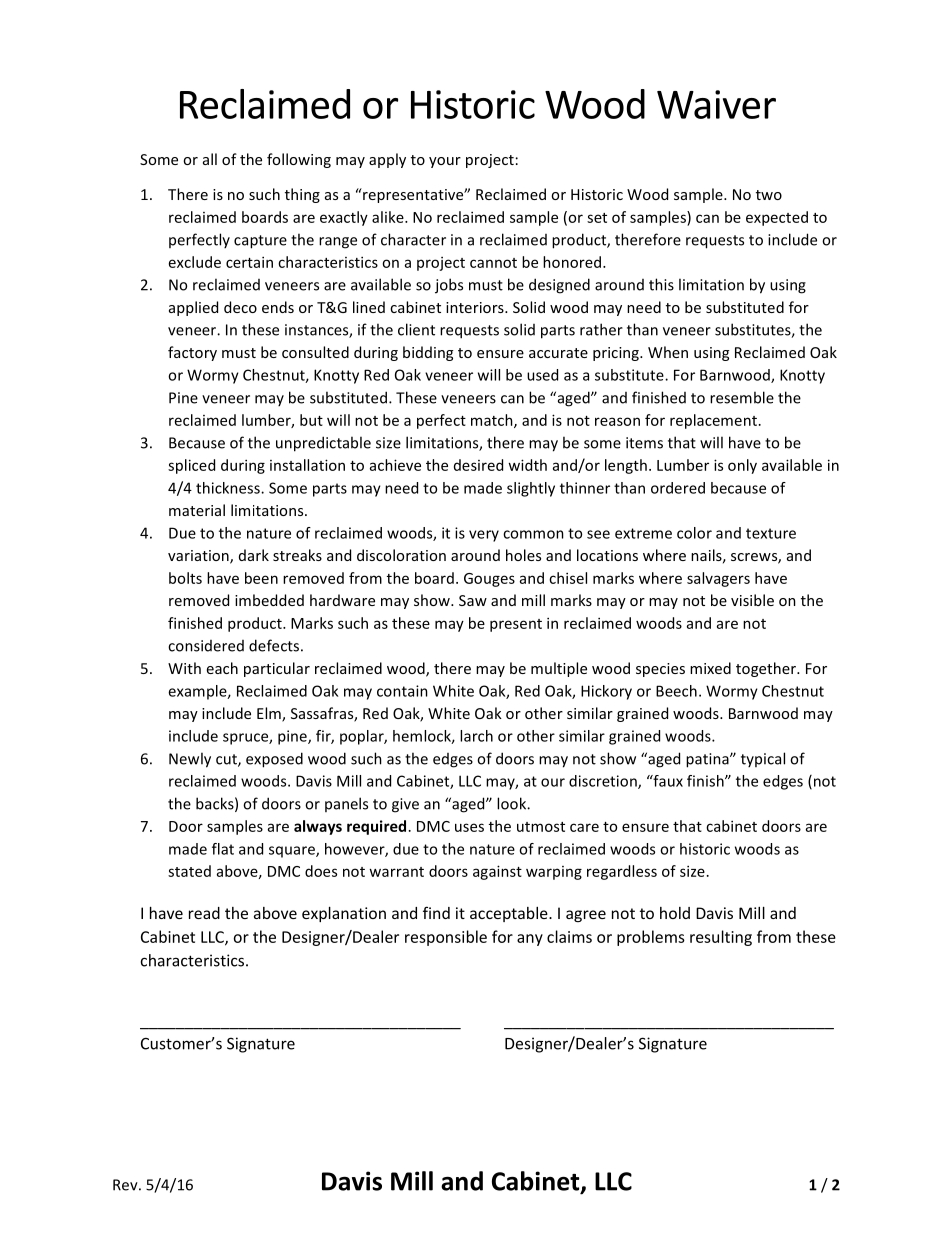 Image resolution: width=952 pixels, height=1233 pixels. What do you see at coordinates (676, 691) in the screenshot?
I see `Beech` at bounding box center [676, 691].
